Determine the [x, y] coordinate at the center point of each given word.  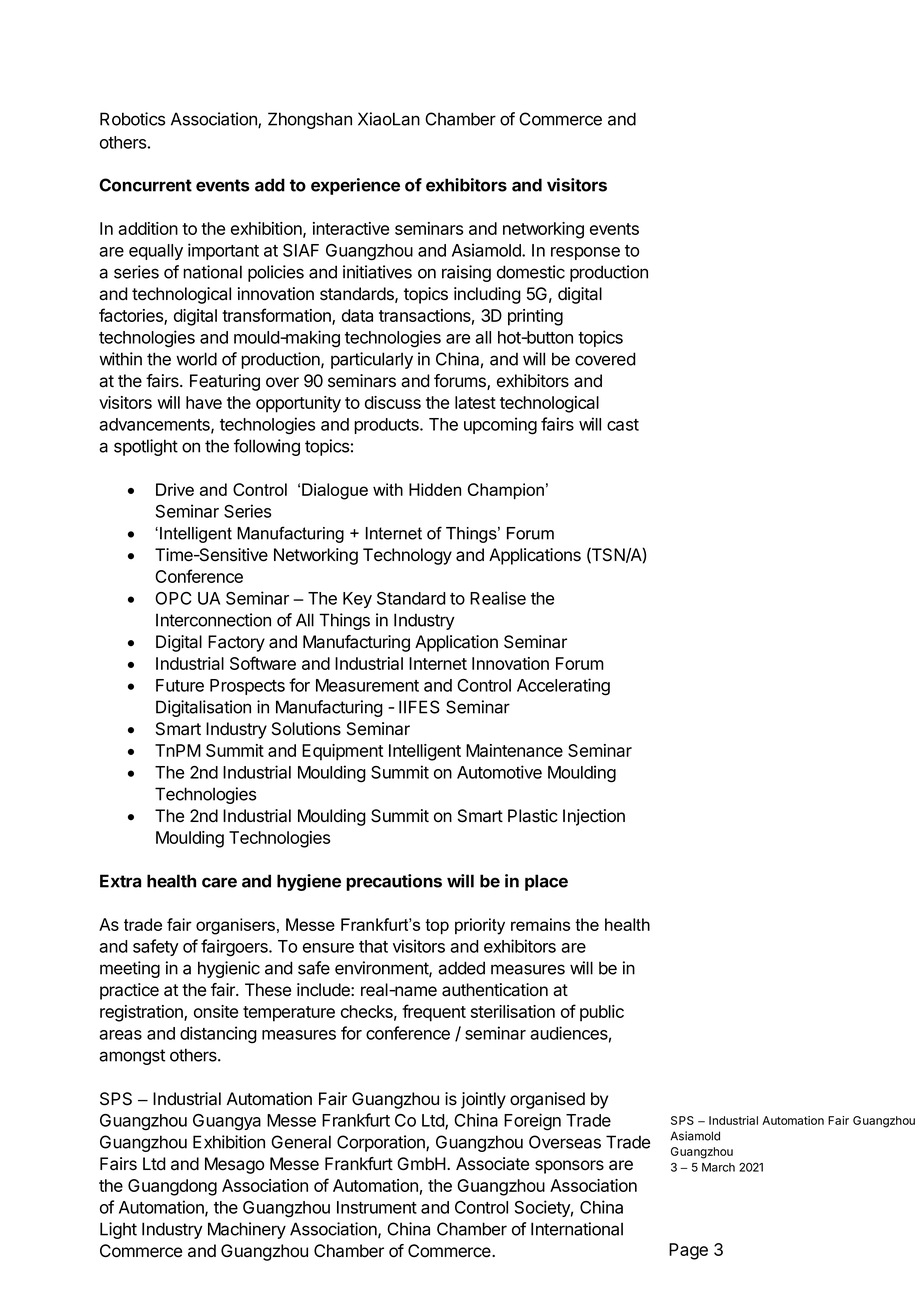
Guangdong [172, 1187]
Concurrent [145, 185]
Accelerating [563, 687]
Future [180, 685]
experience [355, 186]
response [585, 253]
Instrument [377, 1207]
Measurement [367, 685]
